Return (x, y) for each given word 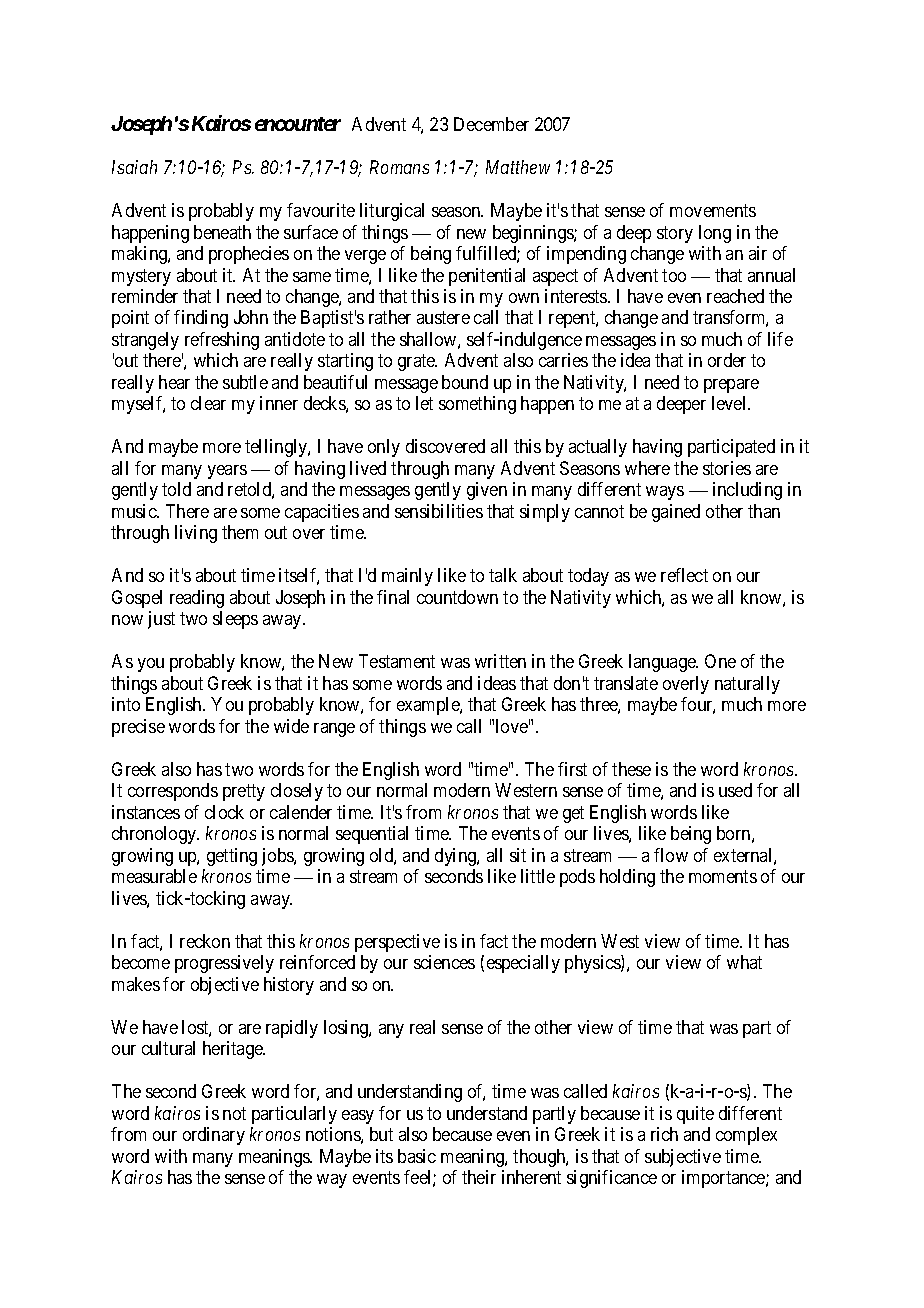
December (491, 124)
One (720, 661)
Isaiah (134, 167)
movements (713, 211)
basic (417, 1156)
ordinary (214, 1136)
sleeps (235, 620)
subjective (683, 1158)
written (500, 661)
